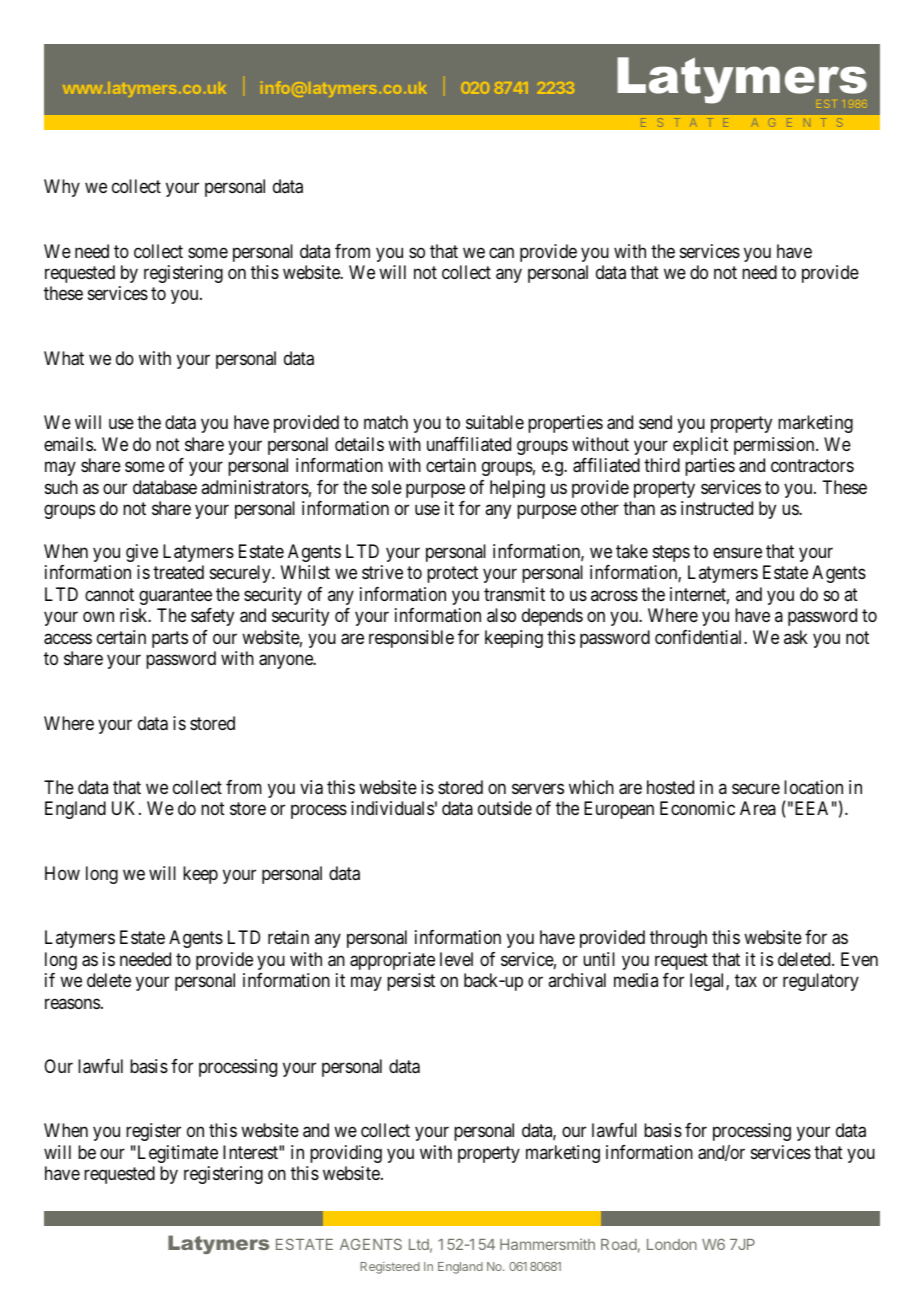  What do you see at coordinates (495, 422) in the screenshot?
I see `suitable` at bounding box center [495, 422].
